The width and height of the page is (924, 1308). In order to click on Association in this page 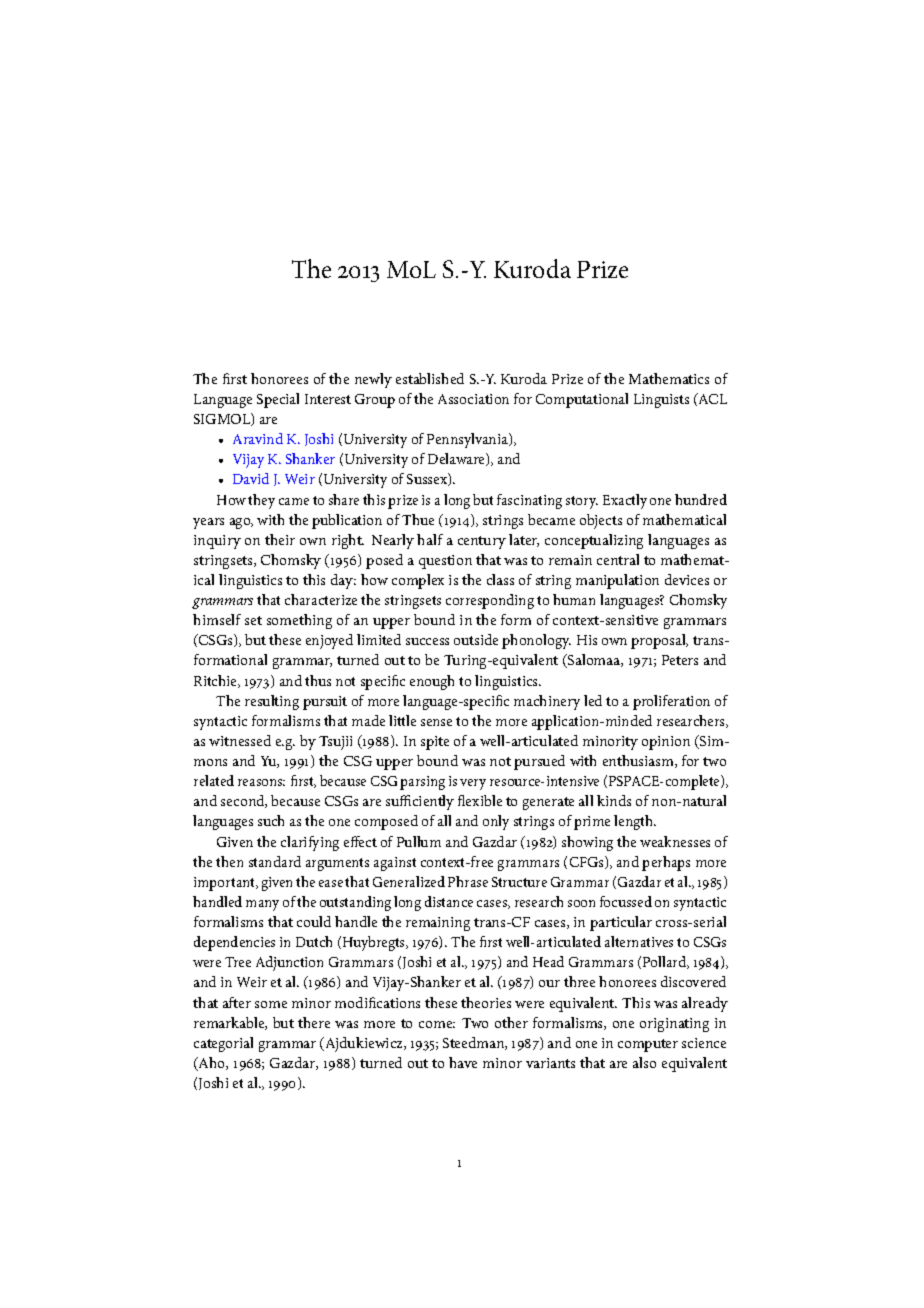, I will do `click(473, 399)`.
